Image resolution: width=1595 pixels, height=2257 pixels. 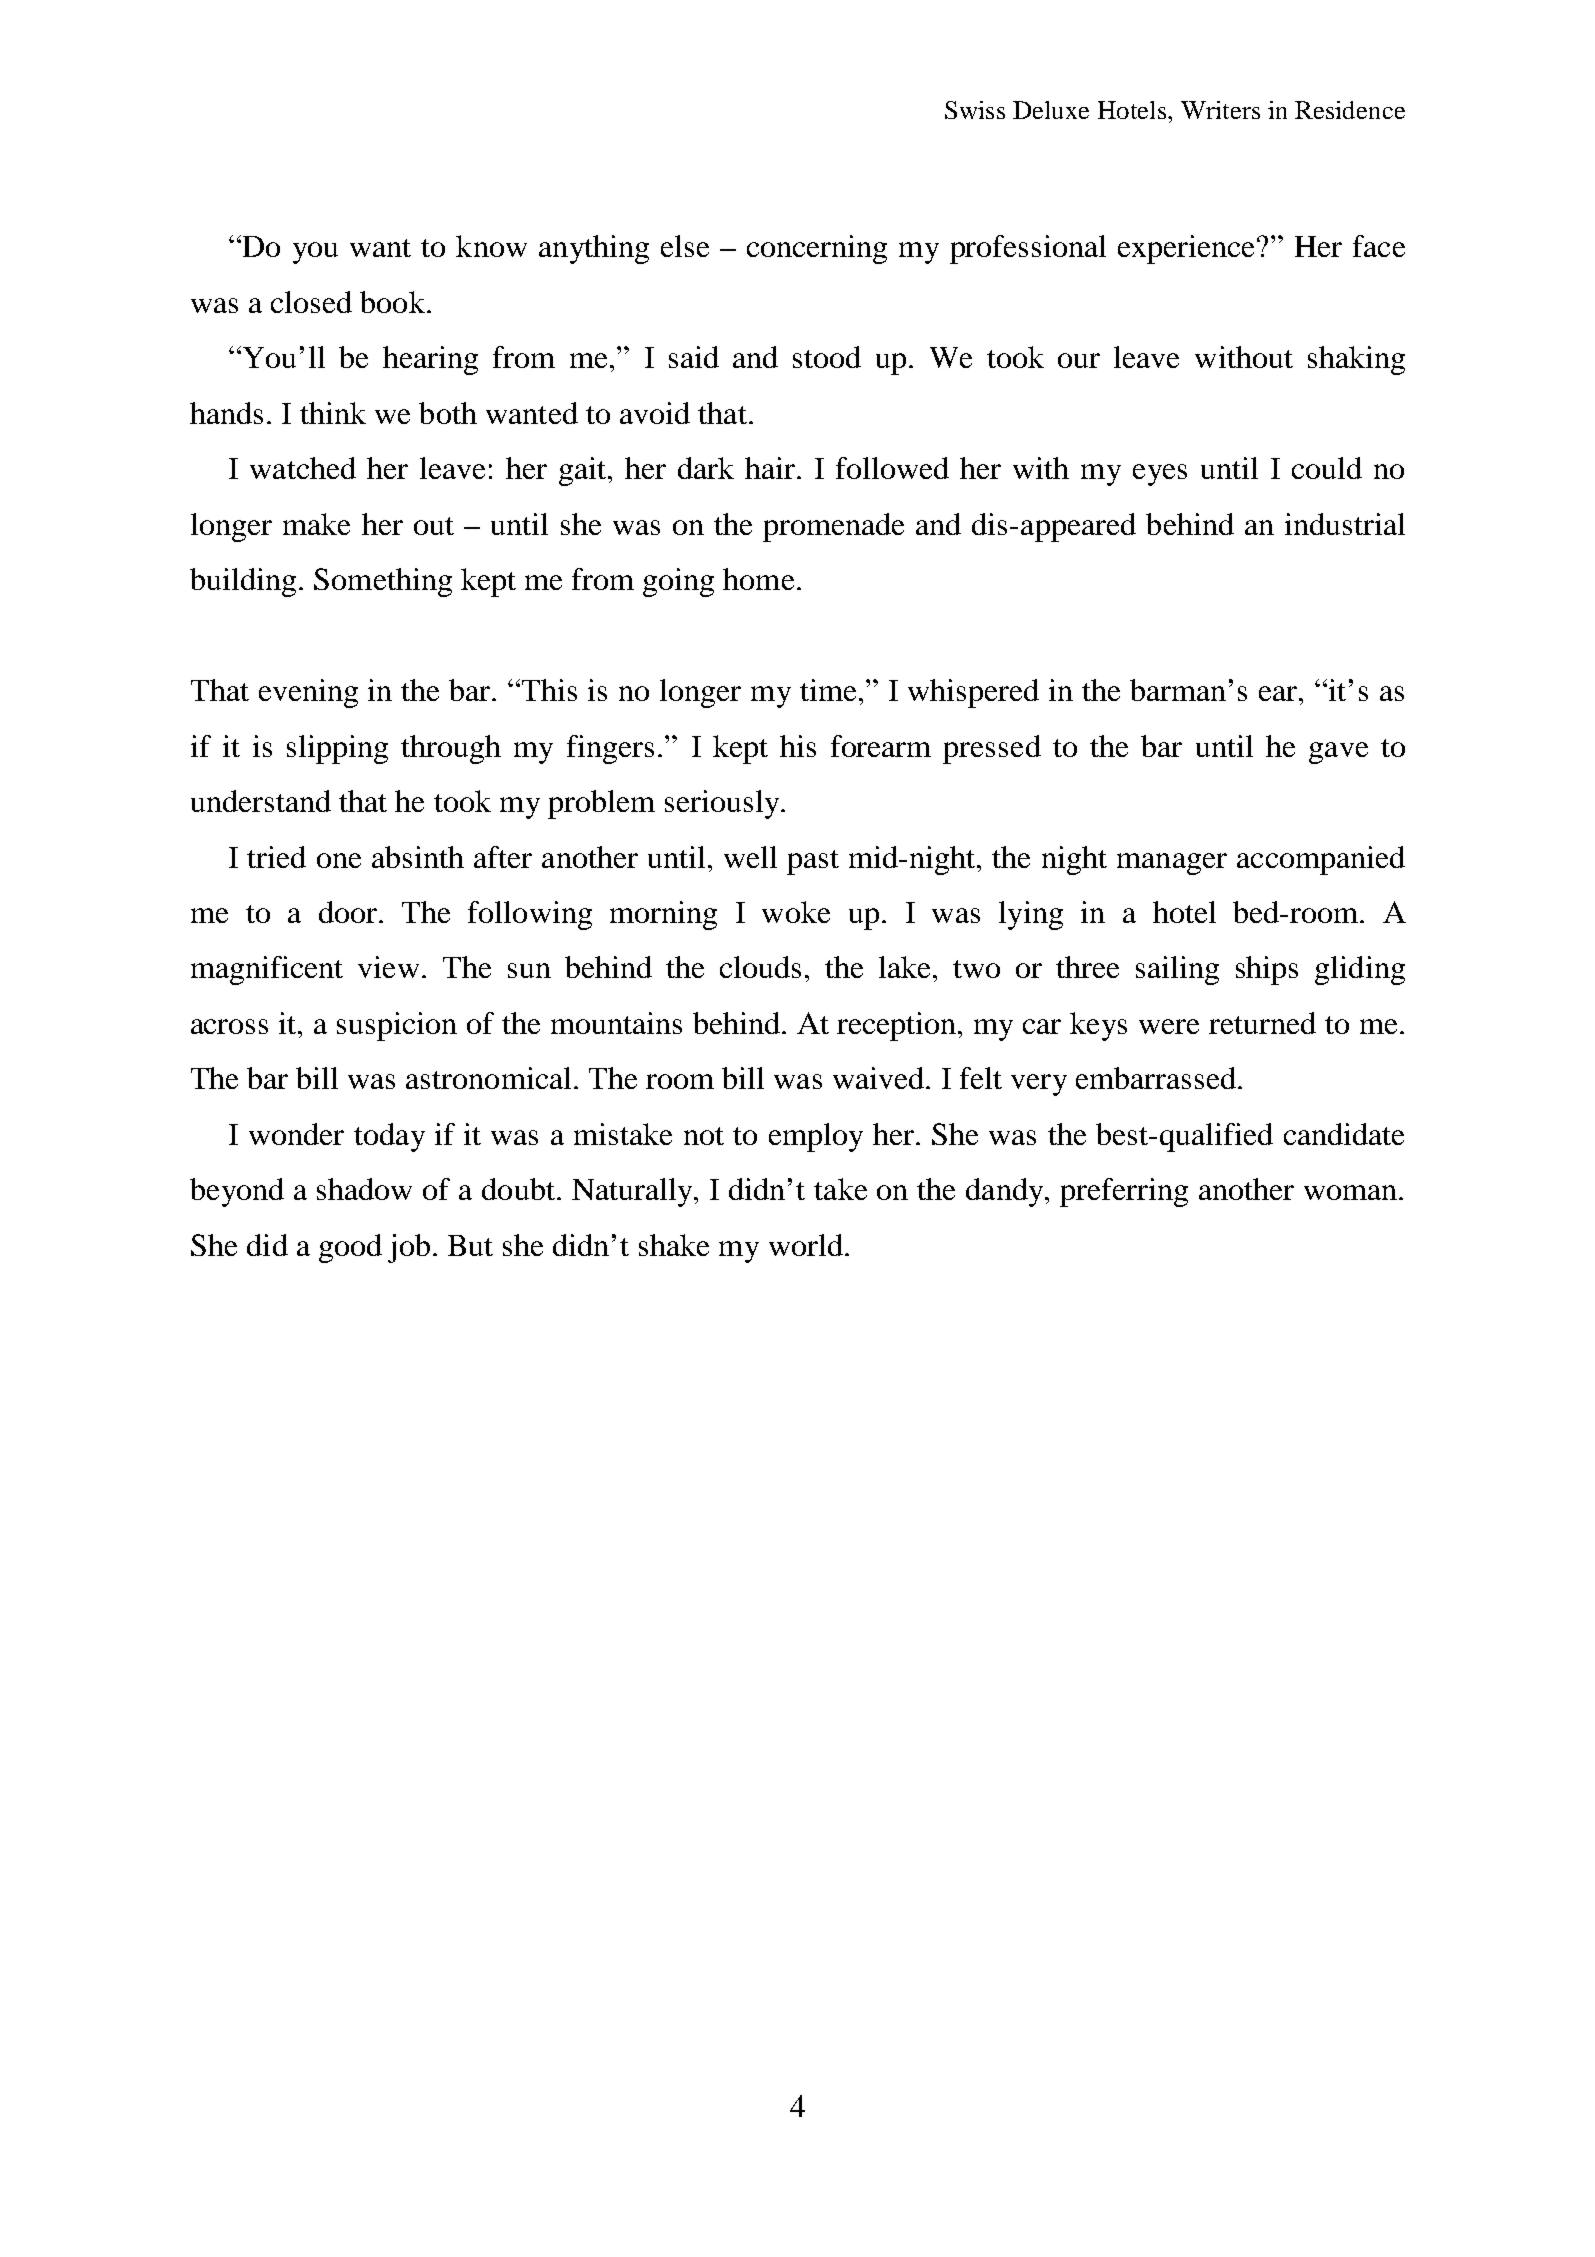 What do you see at coordinates (1338, 753) in the screenshot?
I see `gave` at bounding box center [1338, 753].
